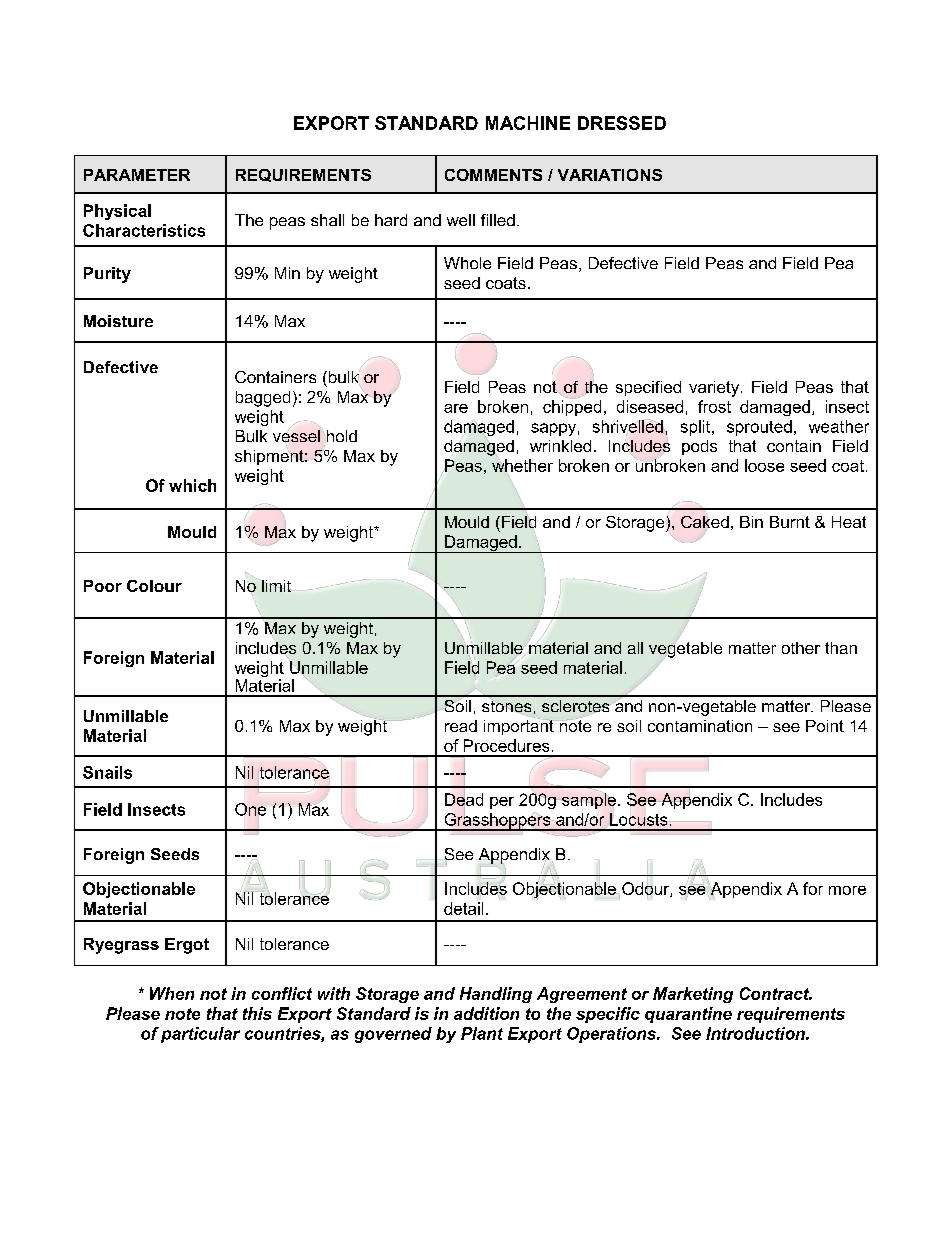  Describe the element at coordinates (622, 123) in the screenshot. I see `DRESSED` at that location.
